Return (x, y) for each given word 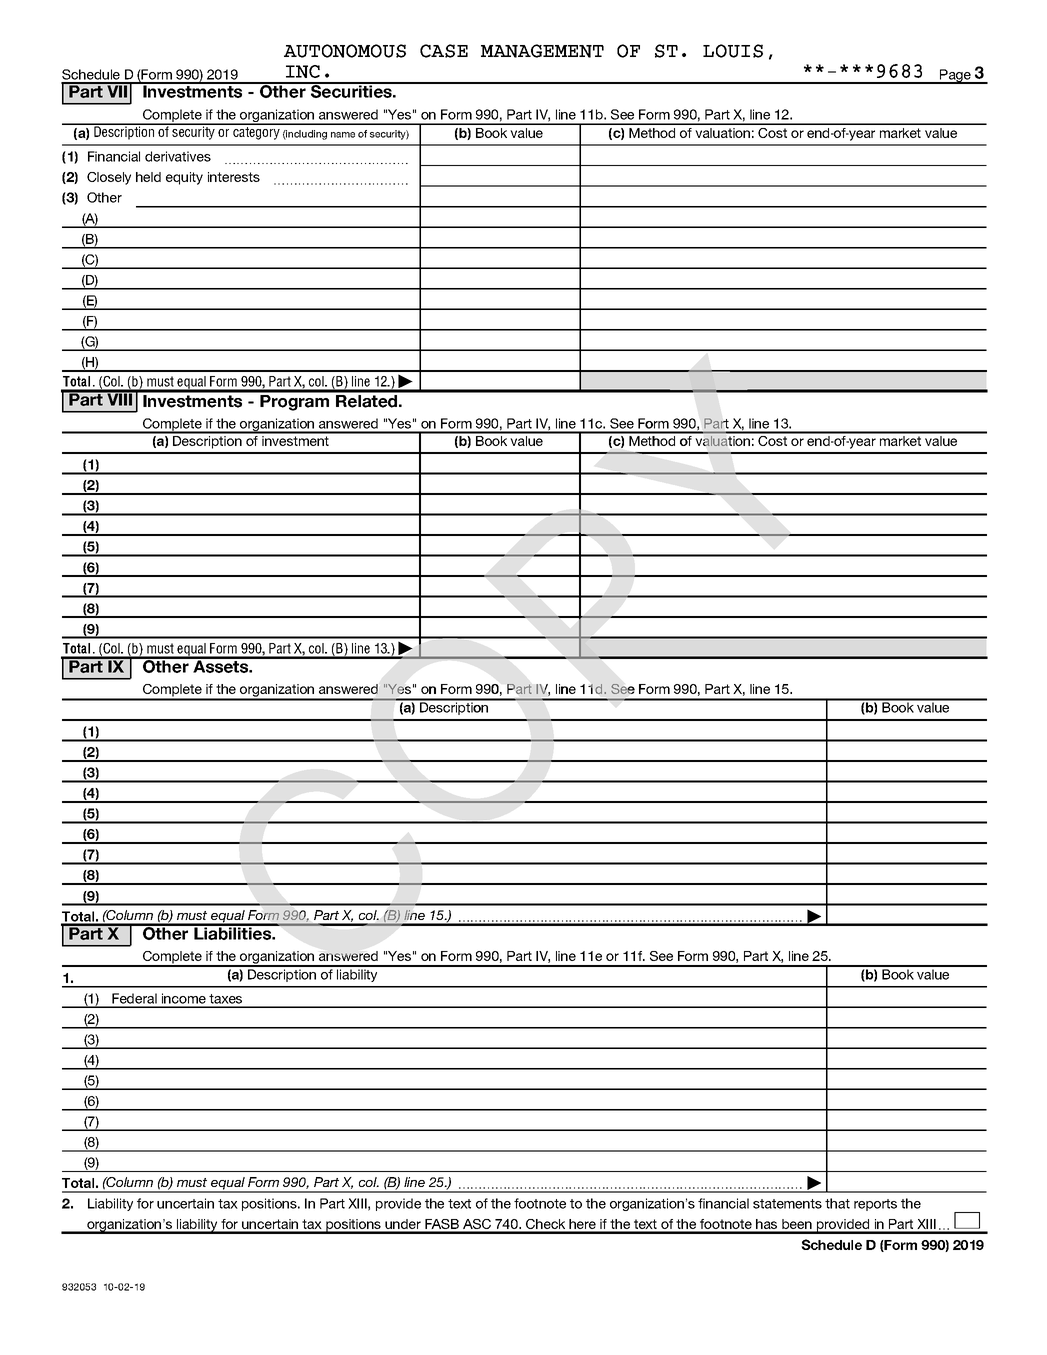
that (837, 1203)
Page (955, 76)
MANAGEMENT (542, 51)
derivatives (178, 156)
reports (875, 1205)
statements (787, 1204)
